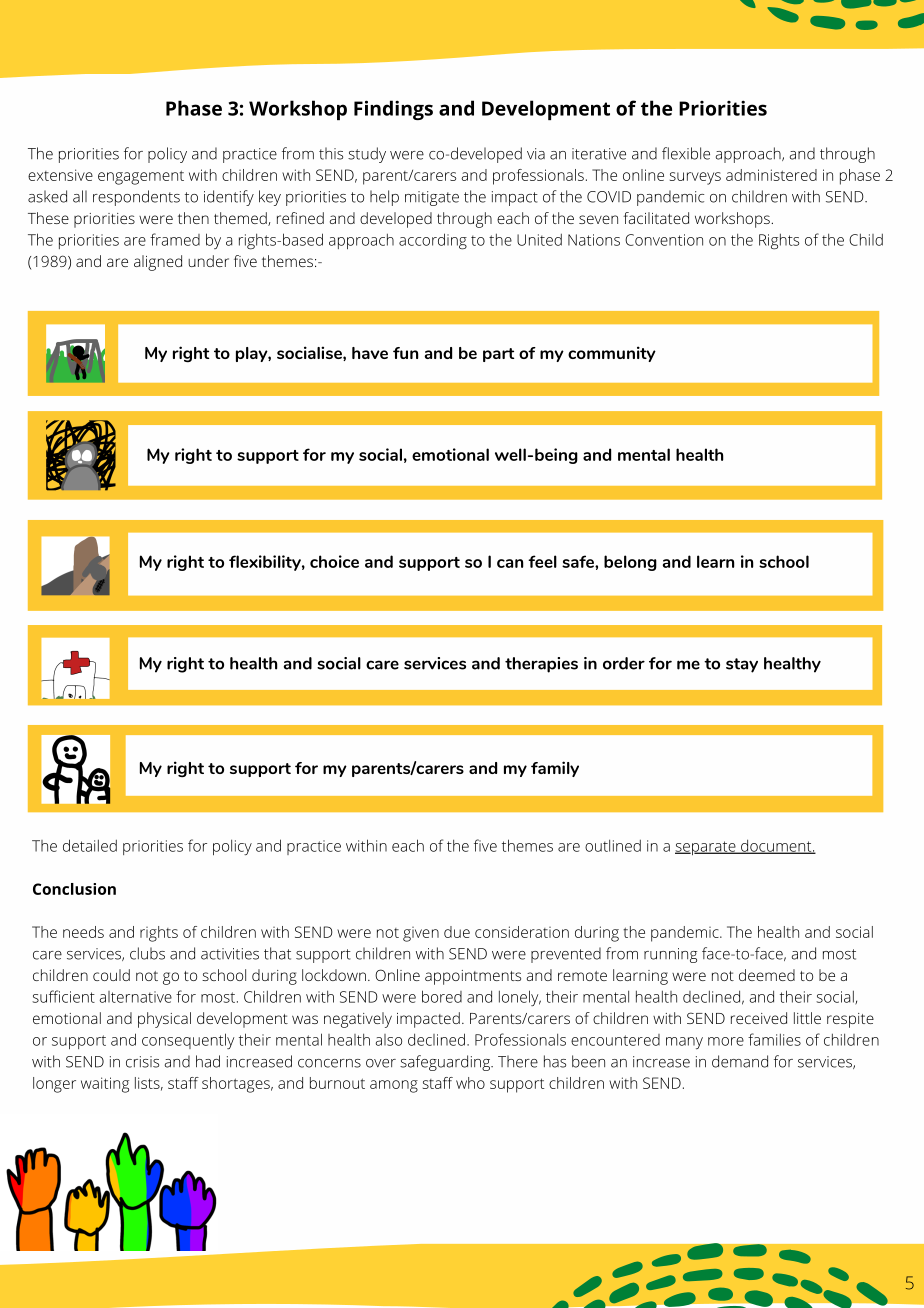 This screenshot has height=1308, width=924. Describe the element at coordinates (742, 665) in the screenshot. I see `stay` at that location.
